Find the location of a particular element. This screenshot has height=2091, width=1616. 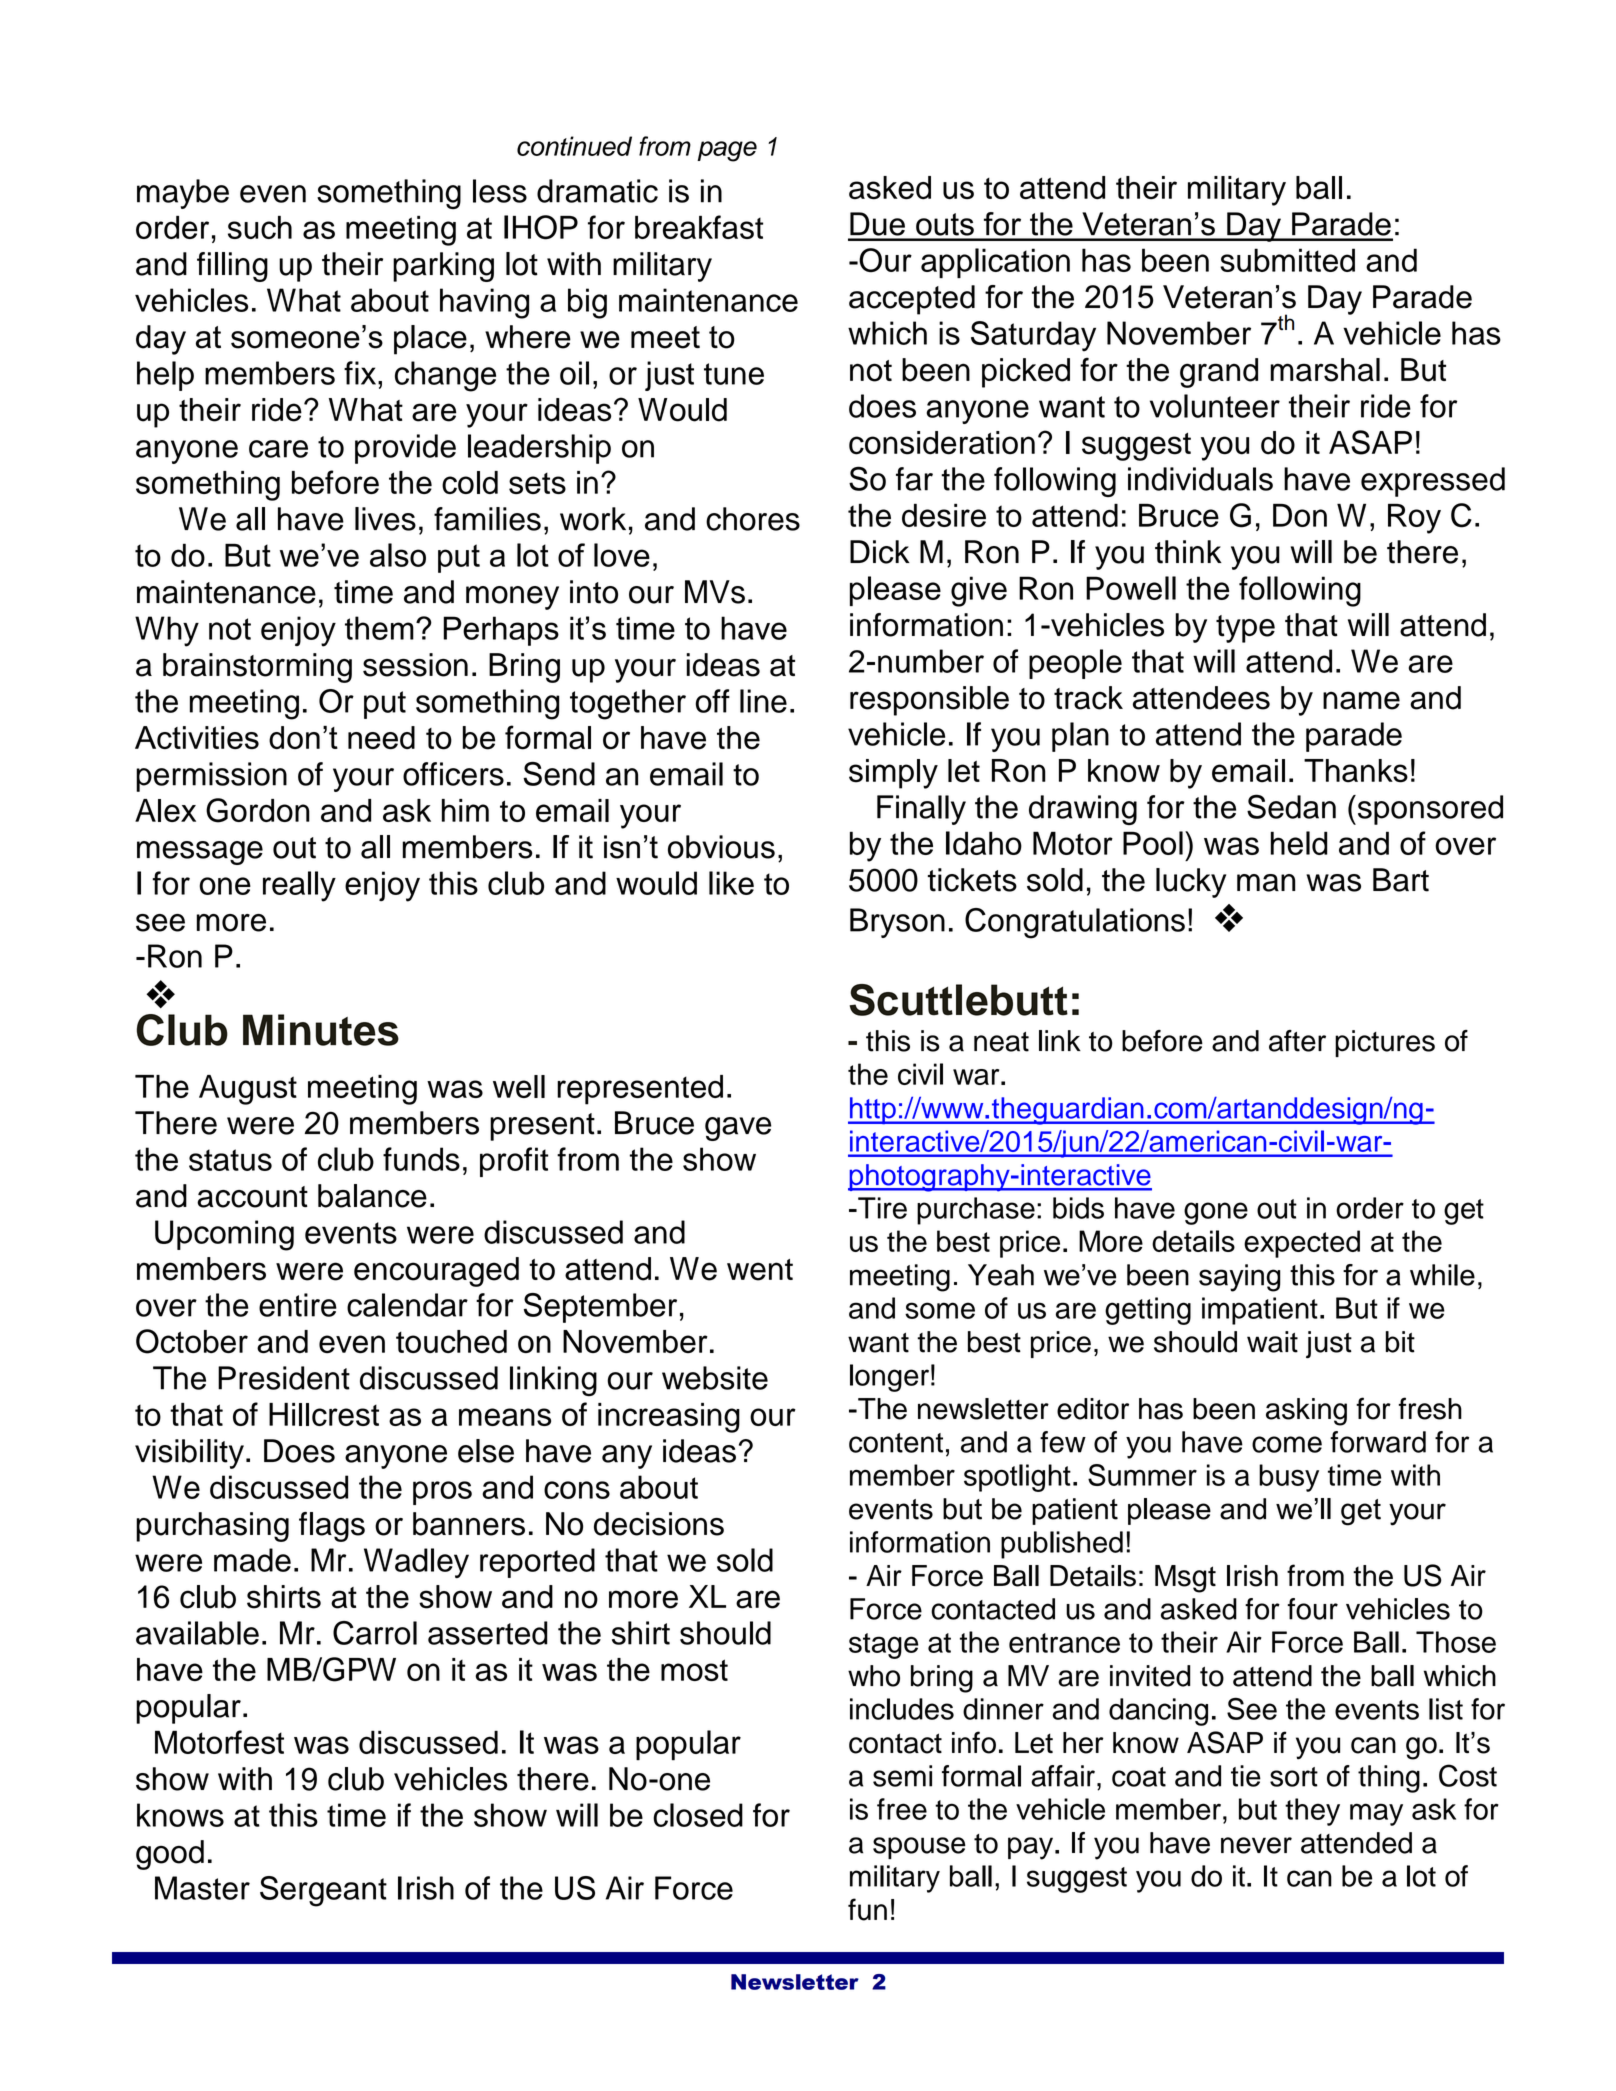

such is located at coordinates (260, 227).
